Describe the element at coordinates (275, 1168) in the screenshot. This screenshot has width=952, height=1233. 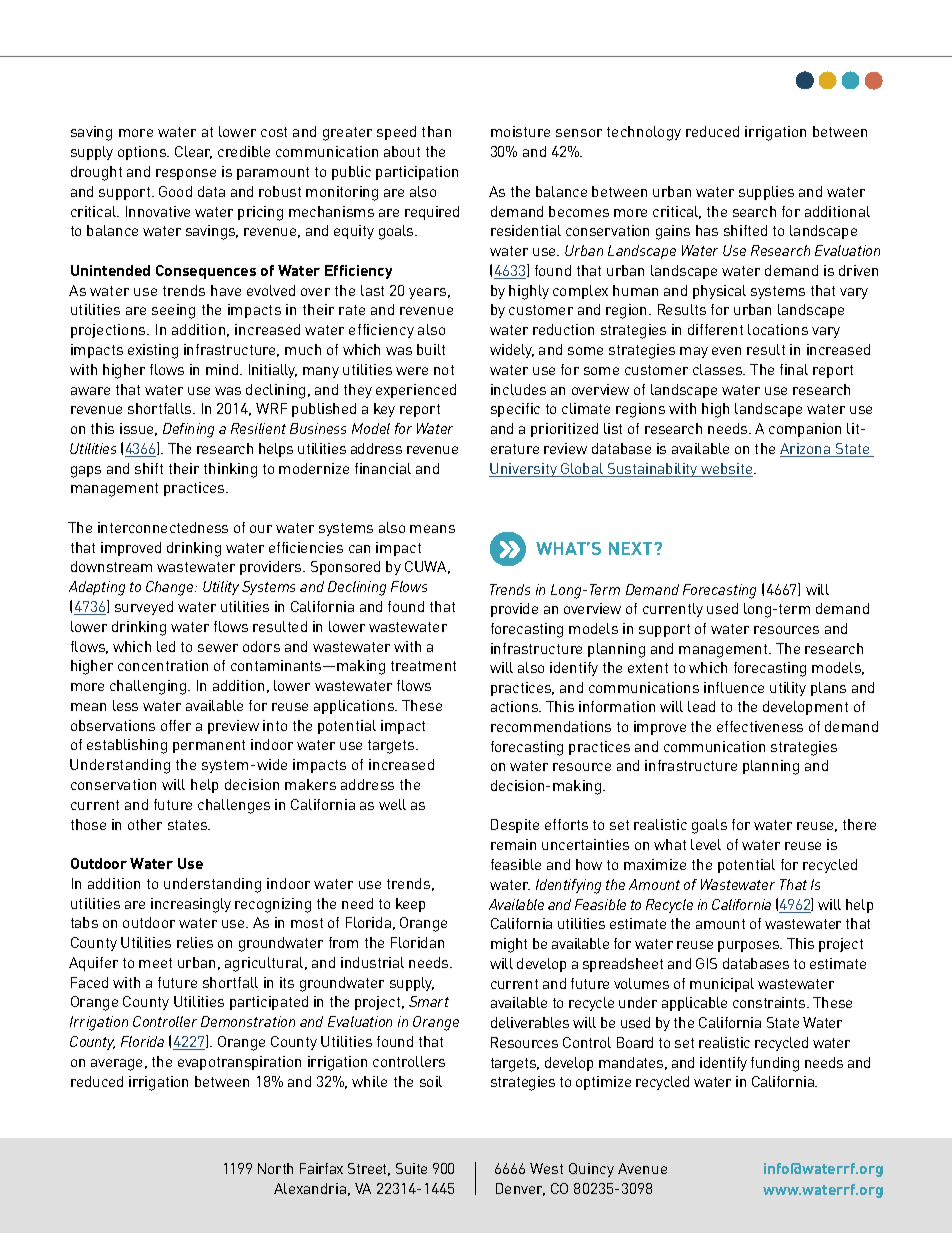
I see `North` at that location.
